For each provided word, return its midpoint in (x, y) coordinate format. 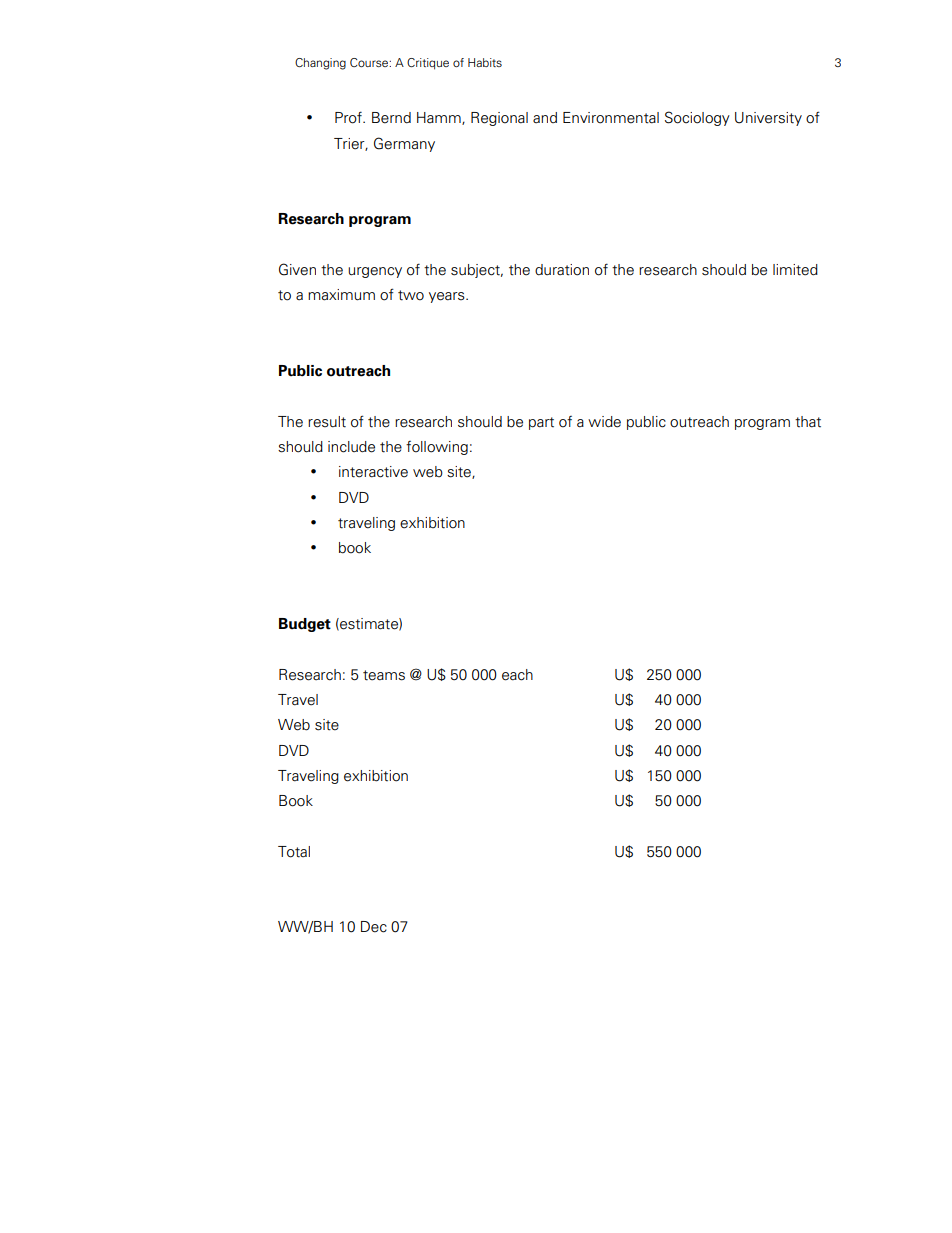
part (541, 423)
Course (370, 62)
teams (384, 675)
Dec (374, 927)
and (545, 117)
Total (294, 852)
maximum (341, 295)
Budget (305, 625)
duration (562, 270)
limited (795, 270)
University (768, 119)
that (808, 422)
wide (604, 422)
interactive (373, 472)
